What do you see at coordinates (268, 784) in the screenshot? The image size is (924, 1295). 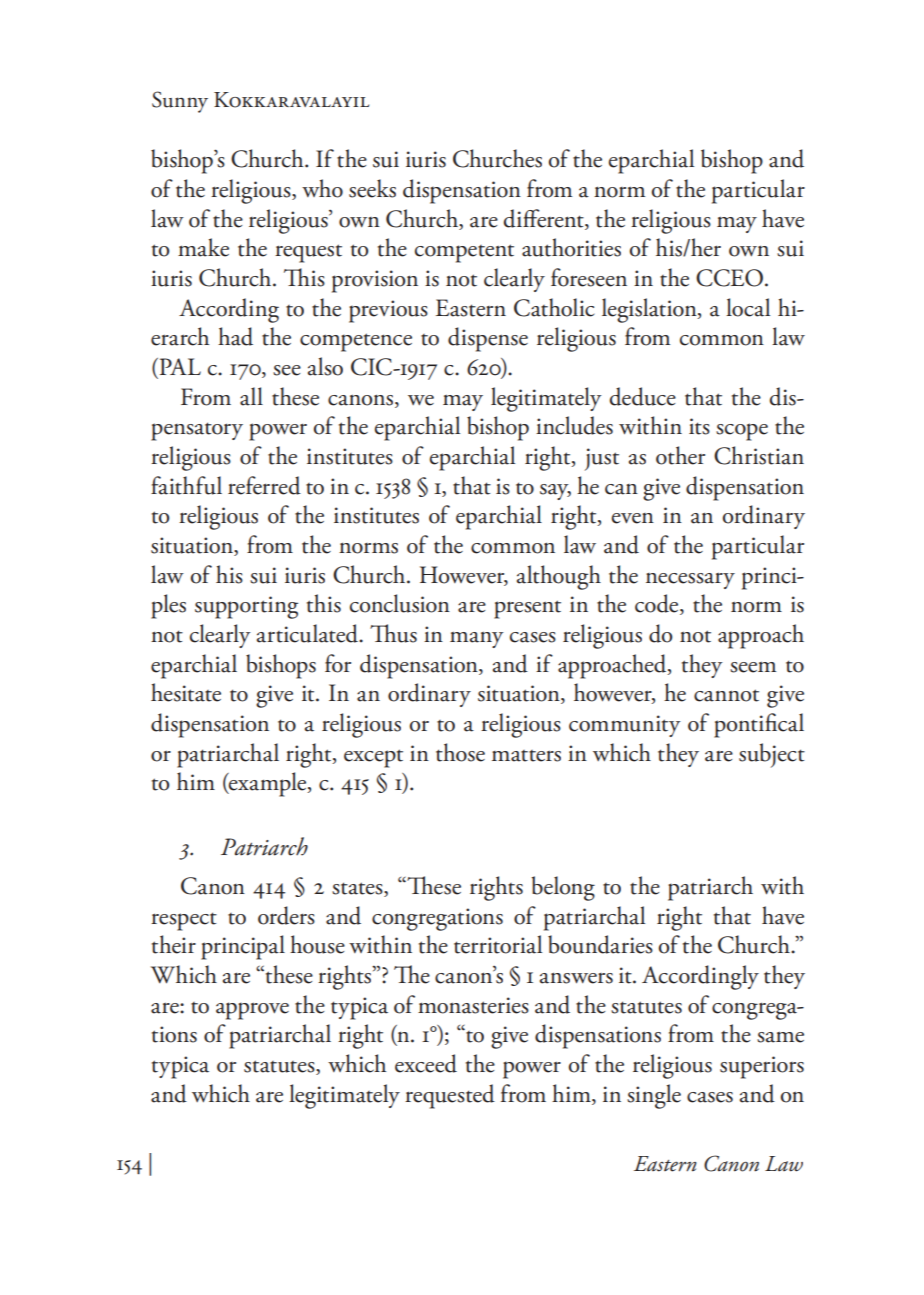 I see `example` at bounding box center [268, 784].
